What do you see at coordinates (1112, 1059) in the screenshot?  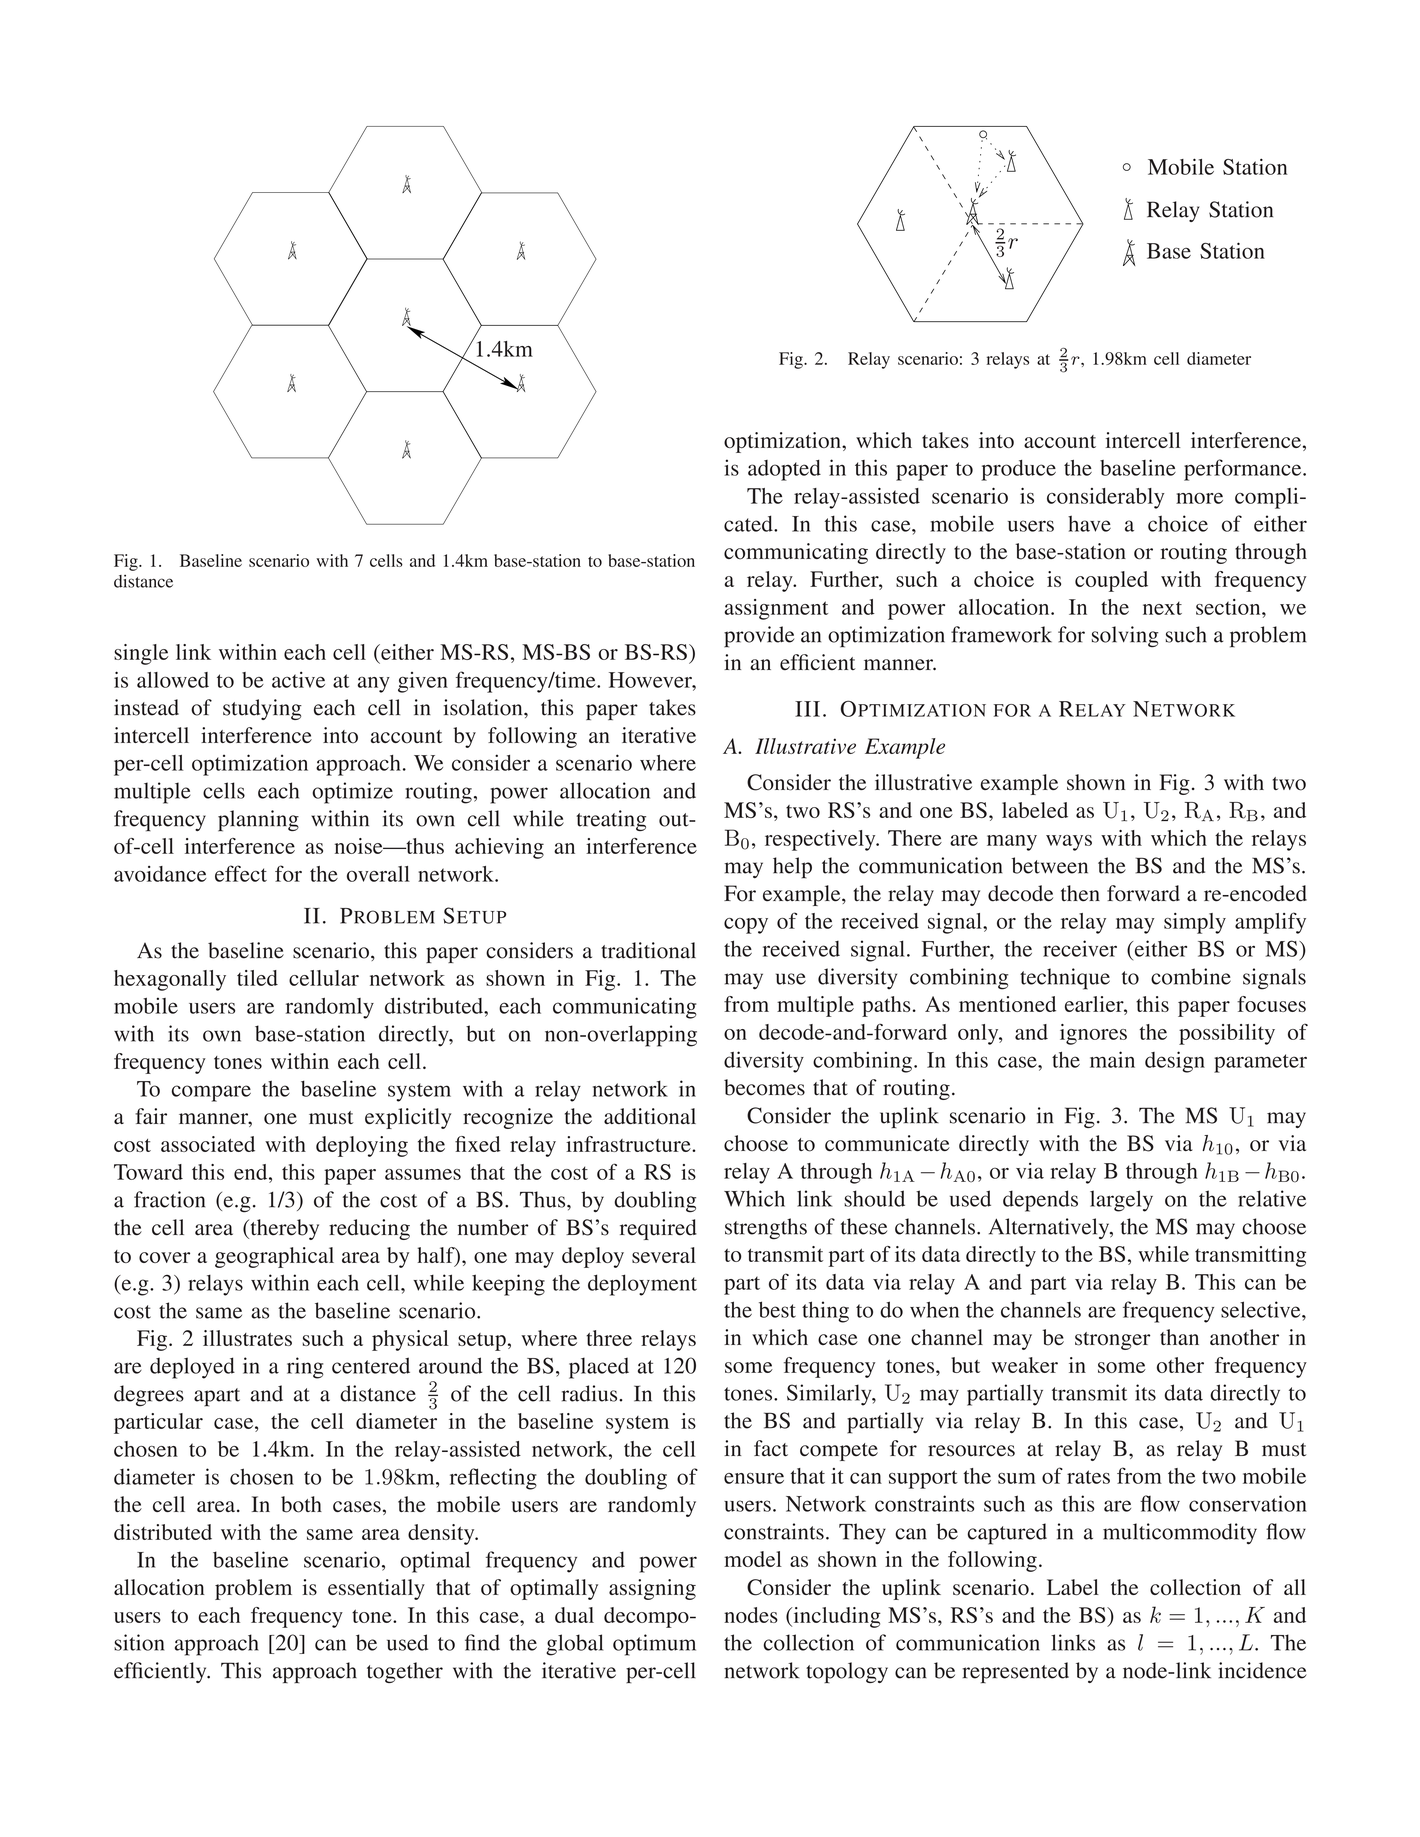 I see `main` at bounding box center [1112, 1059].
